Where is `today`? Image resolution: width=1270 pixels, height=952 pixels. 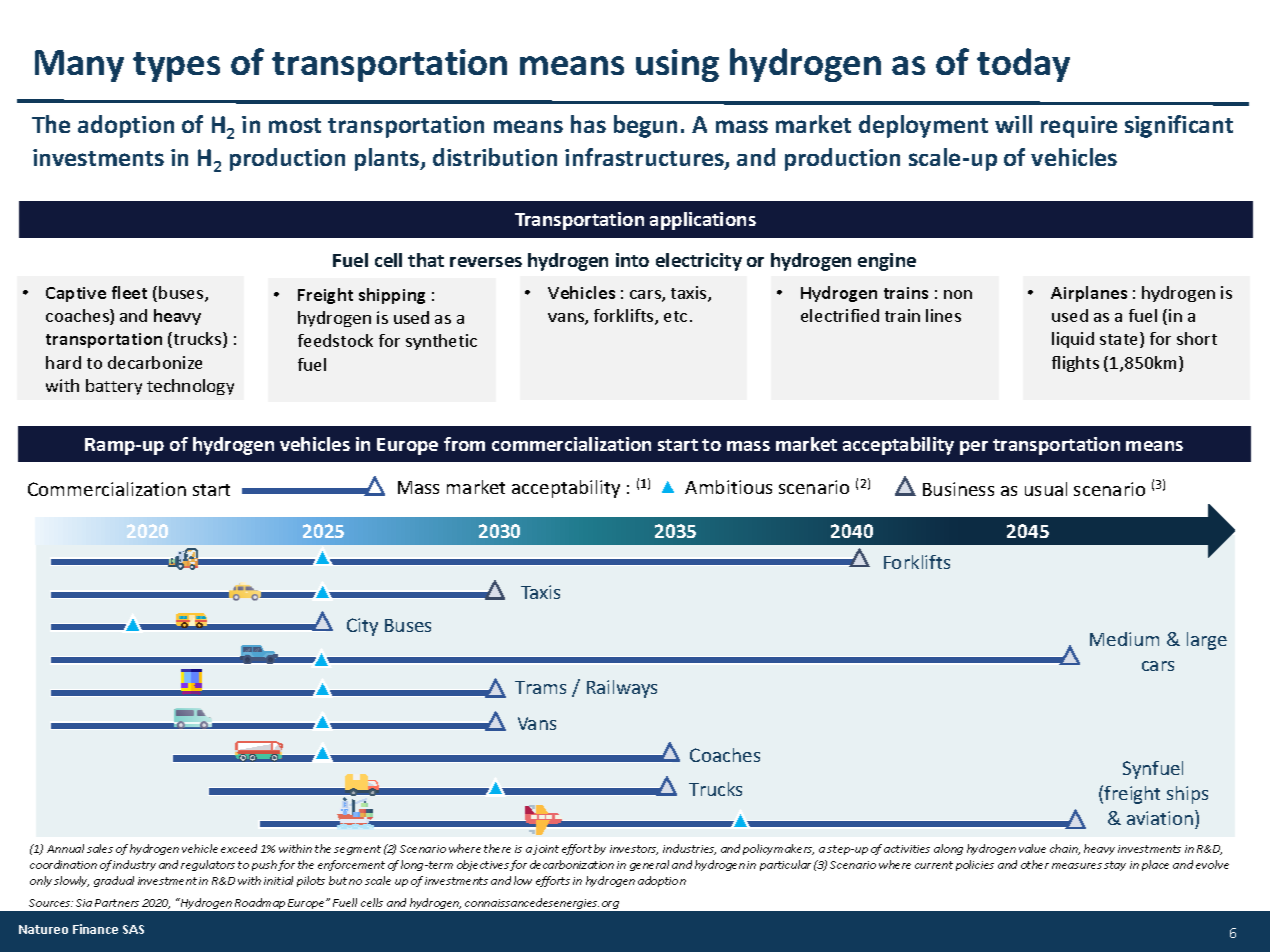
today is located at coordinates (1023, 65).
